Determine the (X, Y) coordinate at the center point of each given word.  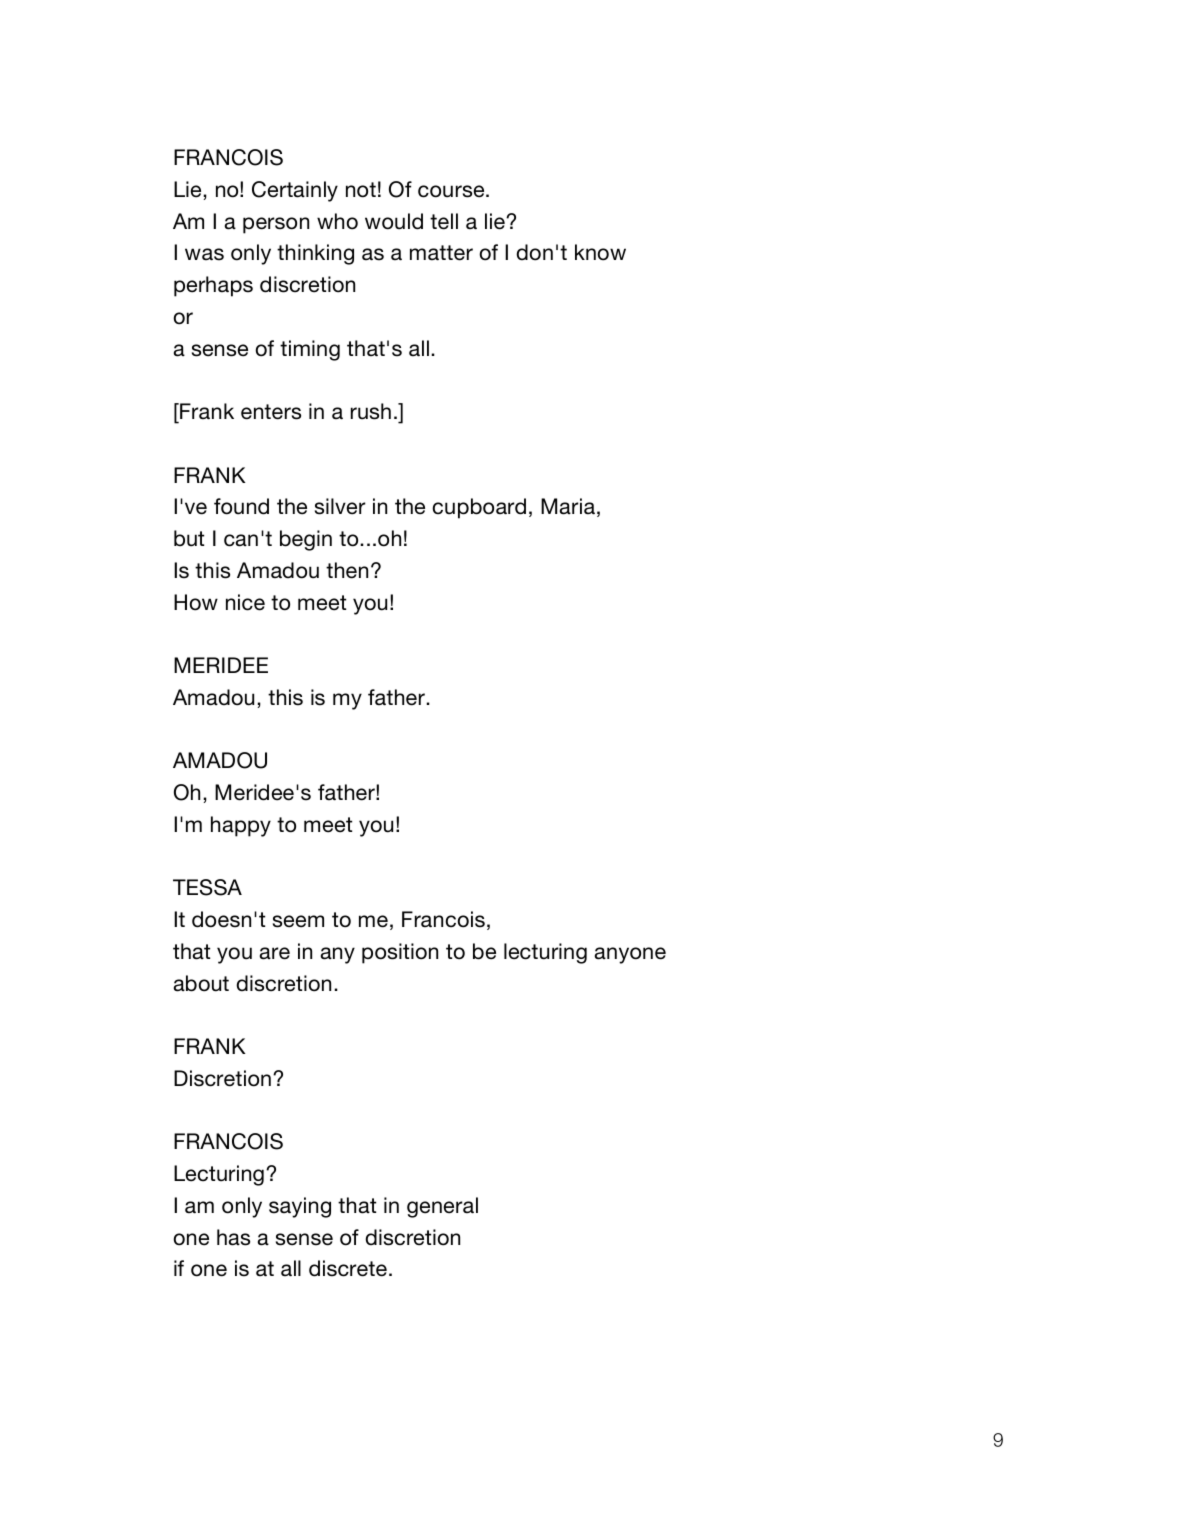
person (276, 225)
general (442, 1207)
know (600, 252)
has (233, 1237)
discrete (348, 1268)
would (394, 221)
